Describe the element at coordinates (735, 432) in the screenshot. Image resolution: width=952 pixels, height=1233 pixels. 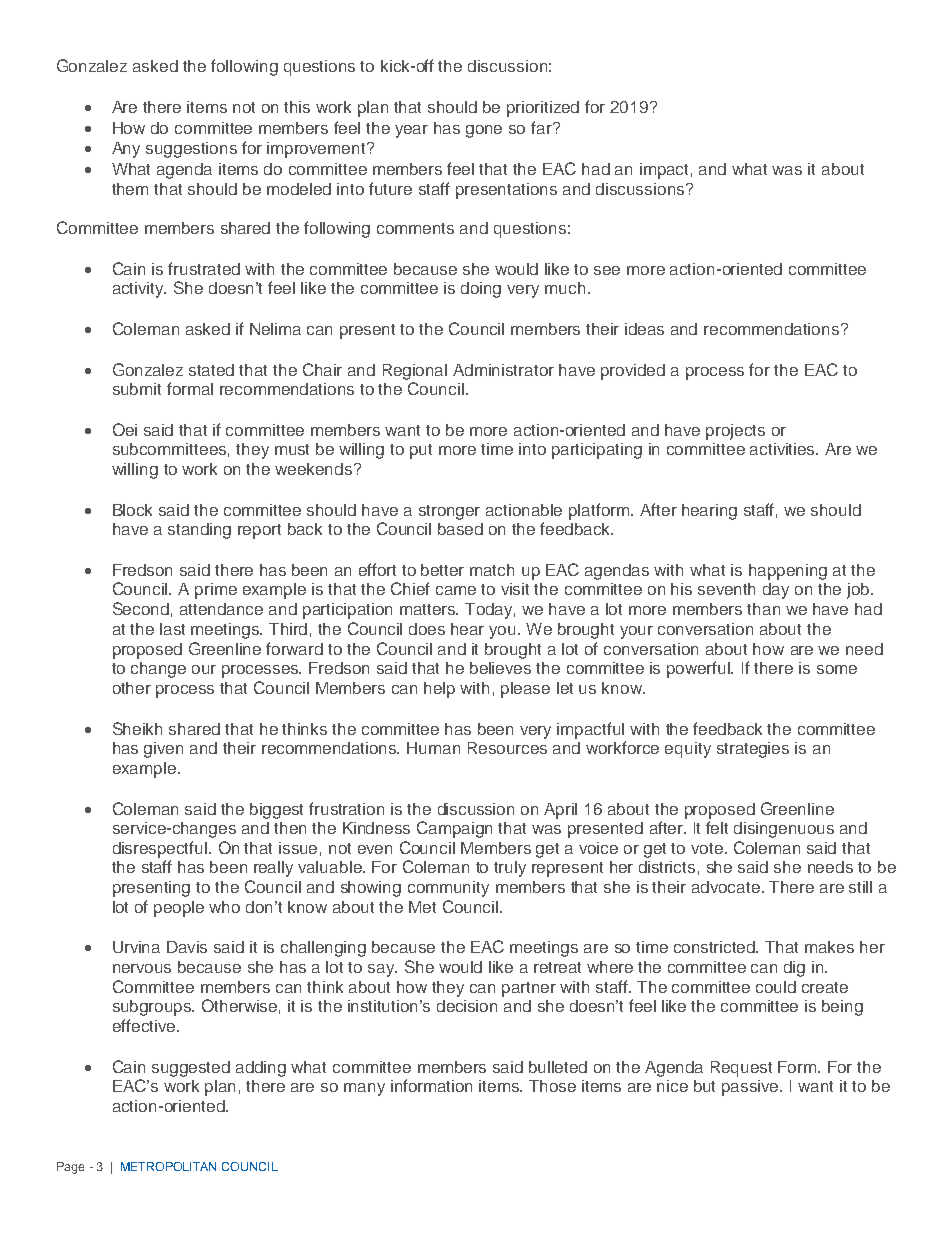
I see `projects` at that location.
